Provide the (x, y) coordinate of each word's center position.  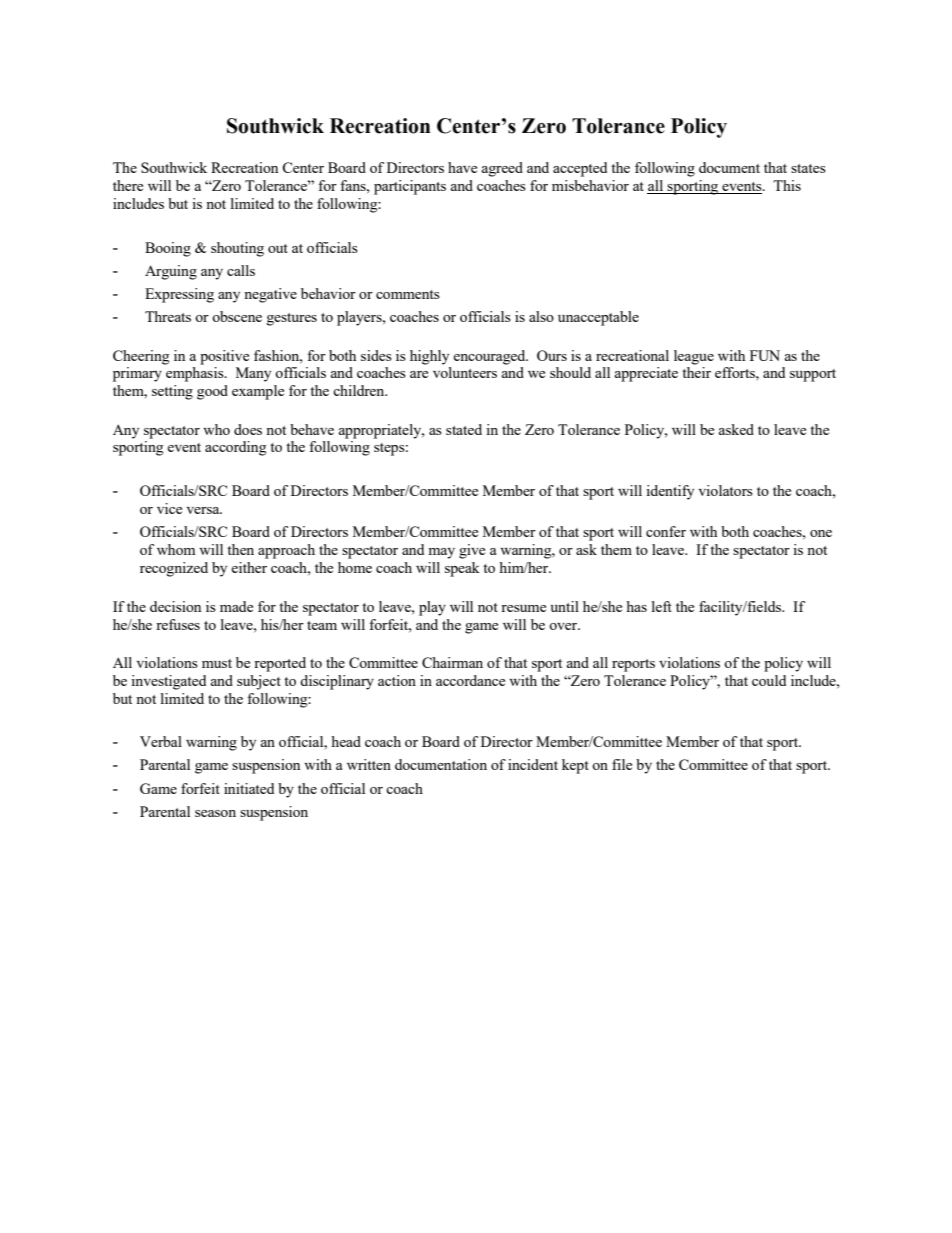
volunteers (465, 372)
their (696, 372)
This (787, 185)
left (662, 606)
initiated (249, 788)
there (128, 185)
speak (462, 569)
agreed (502, 169)
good (212, 392)
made (236, 606)
